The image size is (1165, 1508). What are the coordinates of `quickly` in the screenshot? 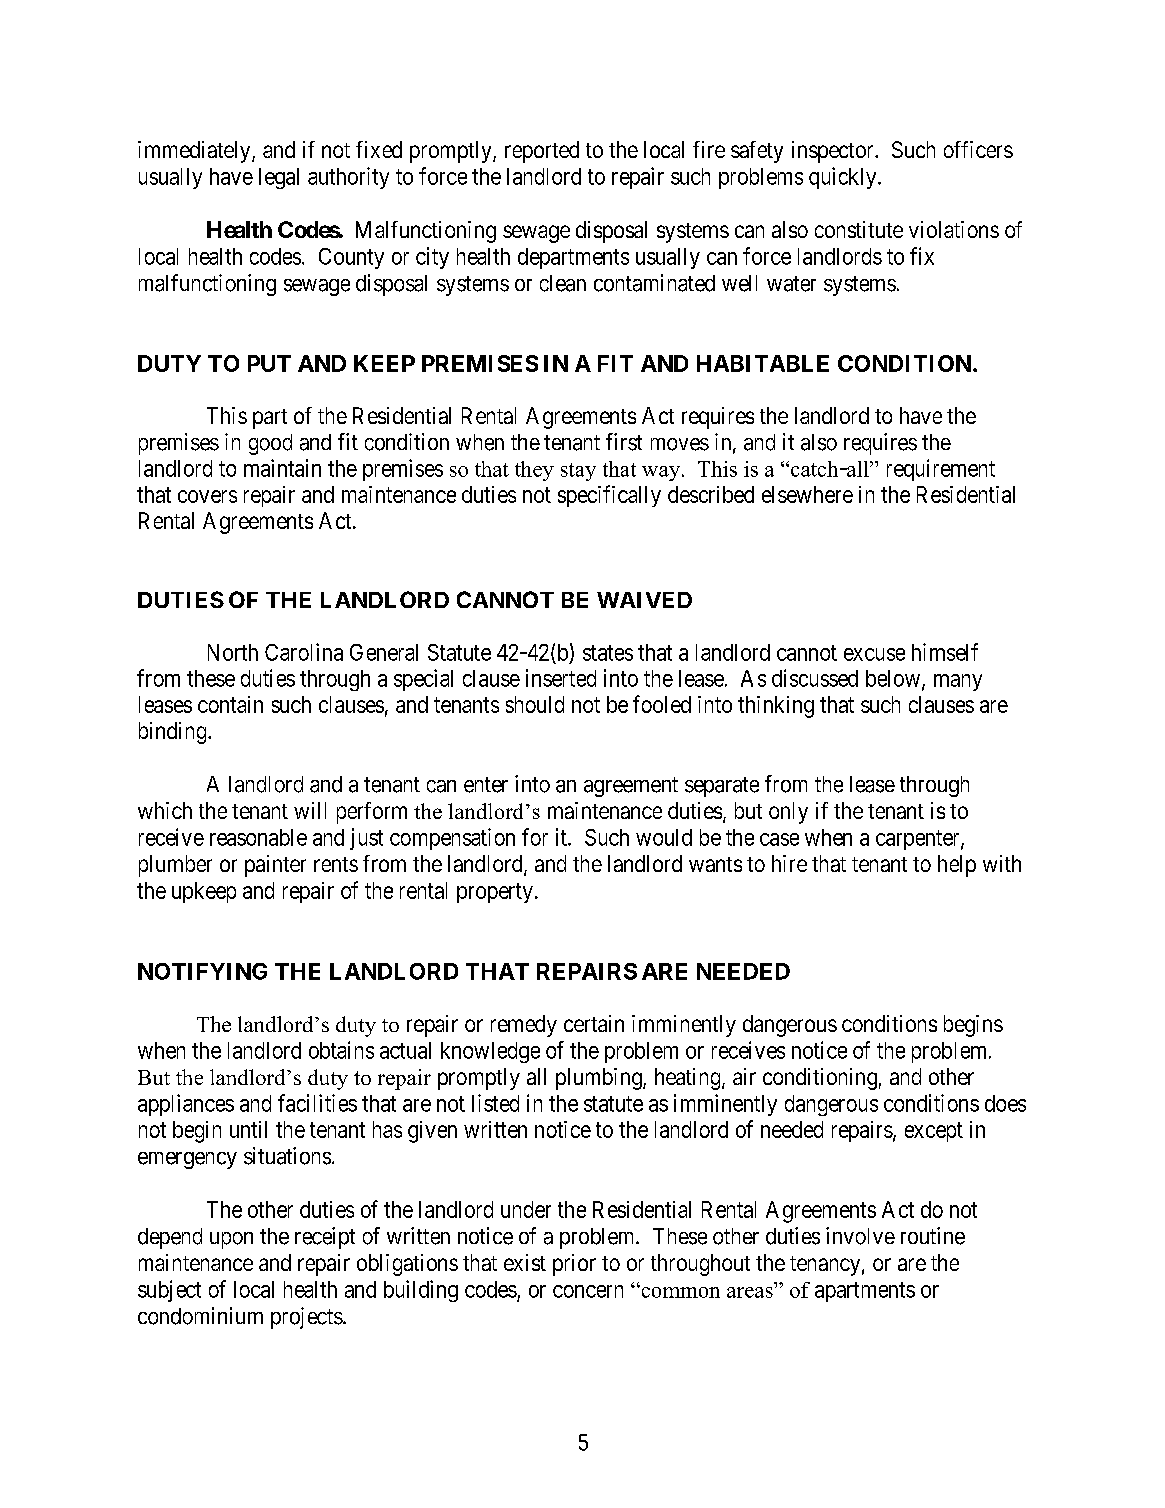 It's located at (844, 178).
